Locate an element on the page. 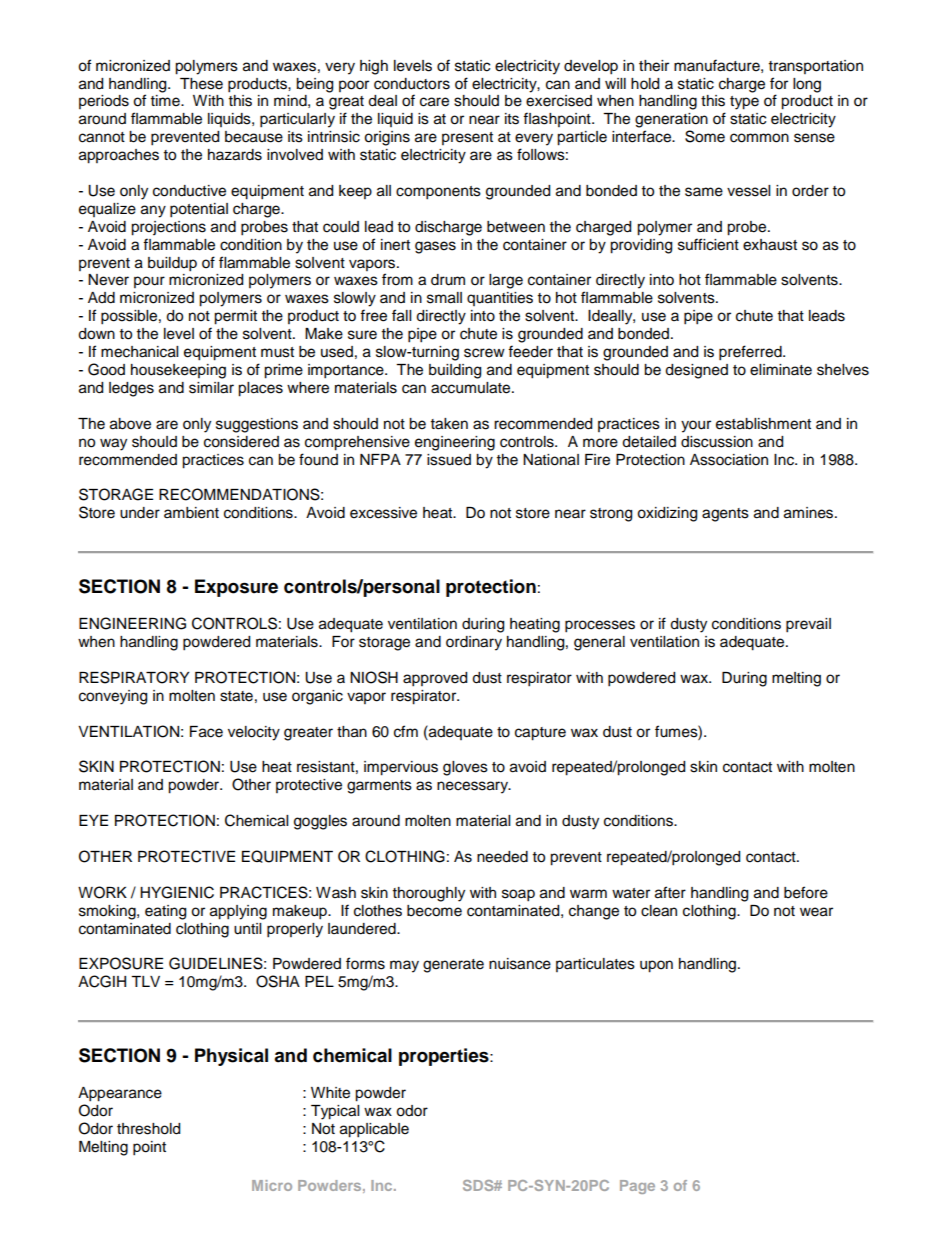 The height and width of the document is (1233, 952). time is located at coordinates (166, 101).
